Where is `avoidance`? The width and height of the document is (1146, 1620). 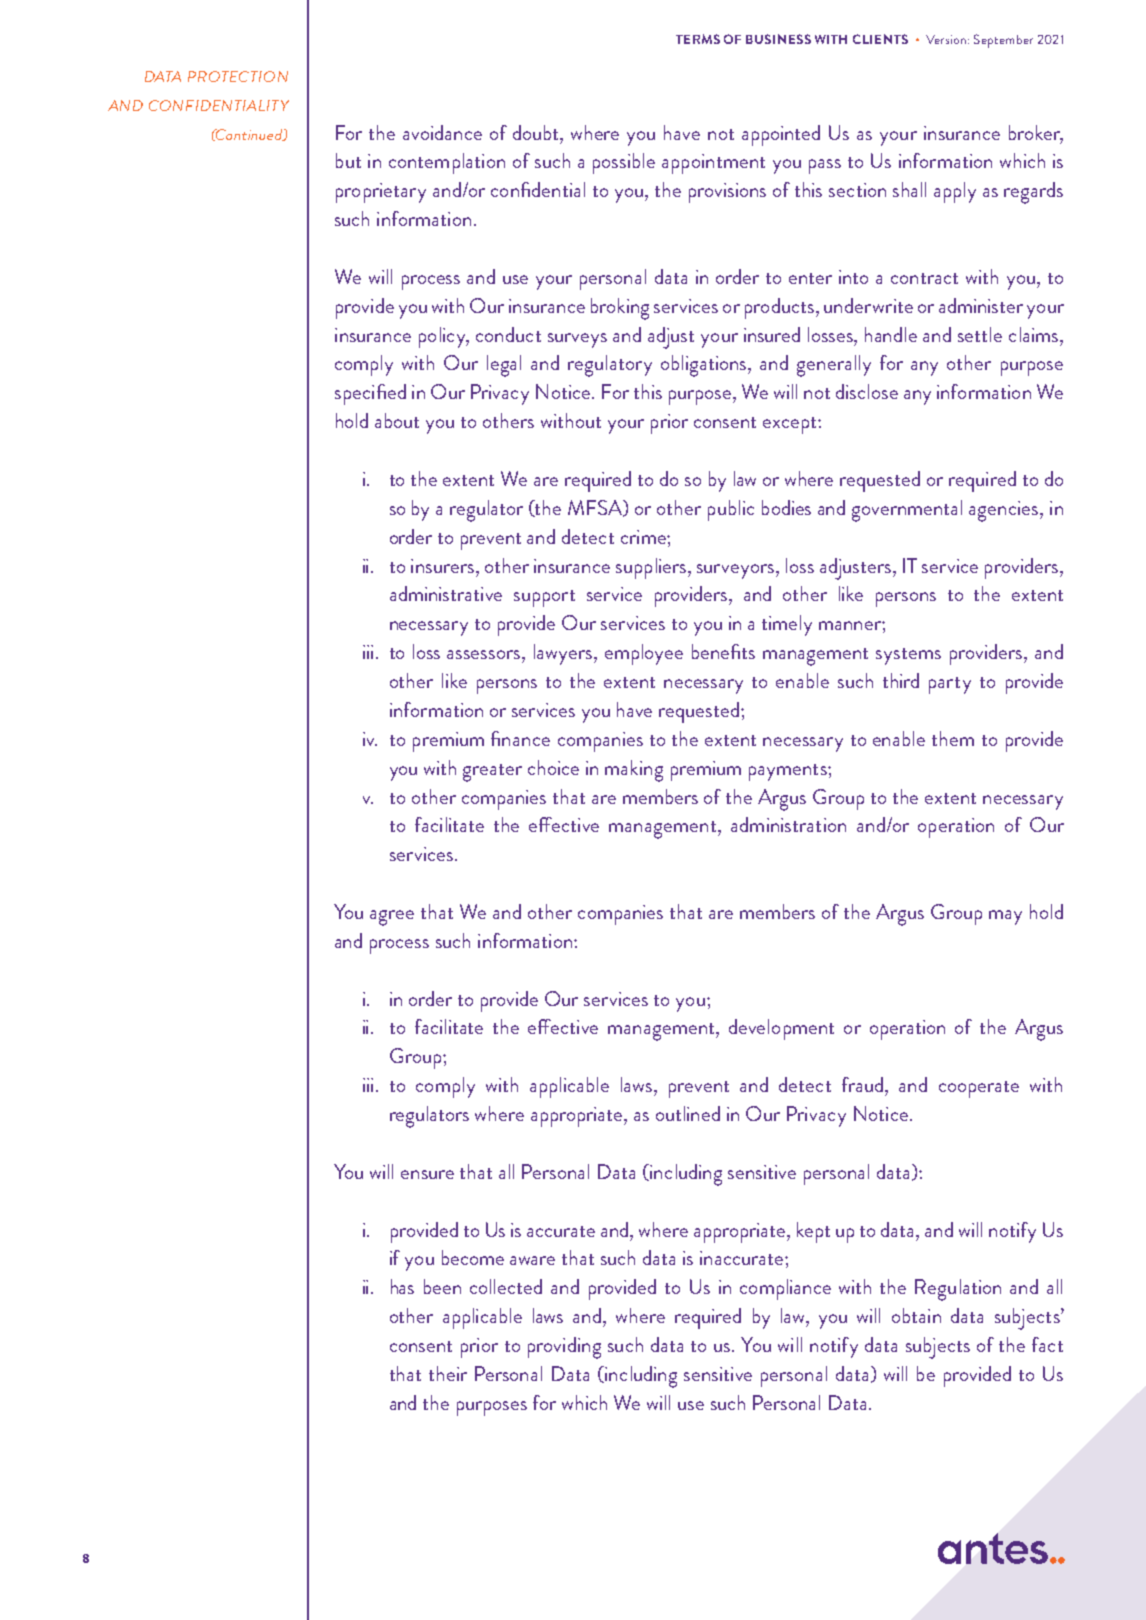 avoidance is located at coordinates (442, 132).
